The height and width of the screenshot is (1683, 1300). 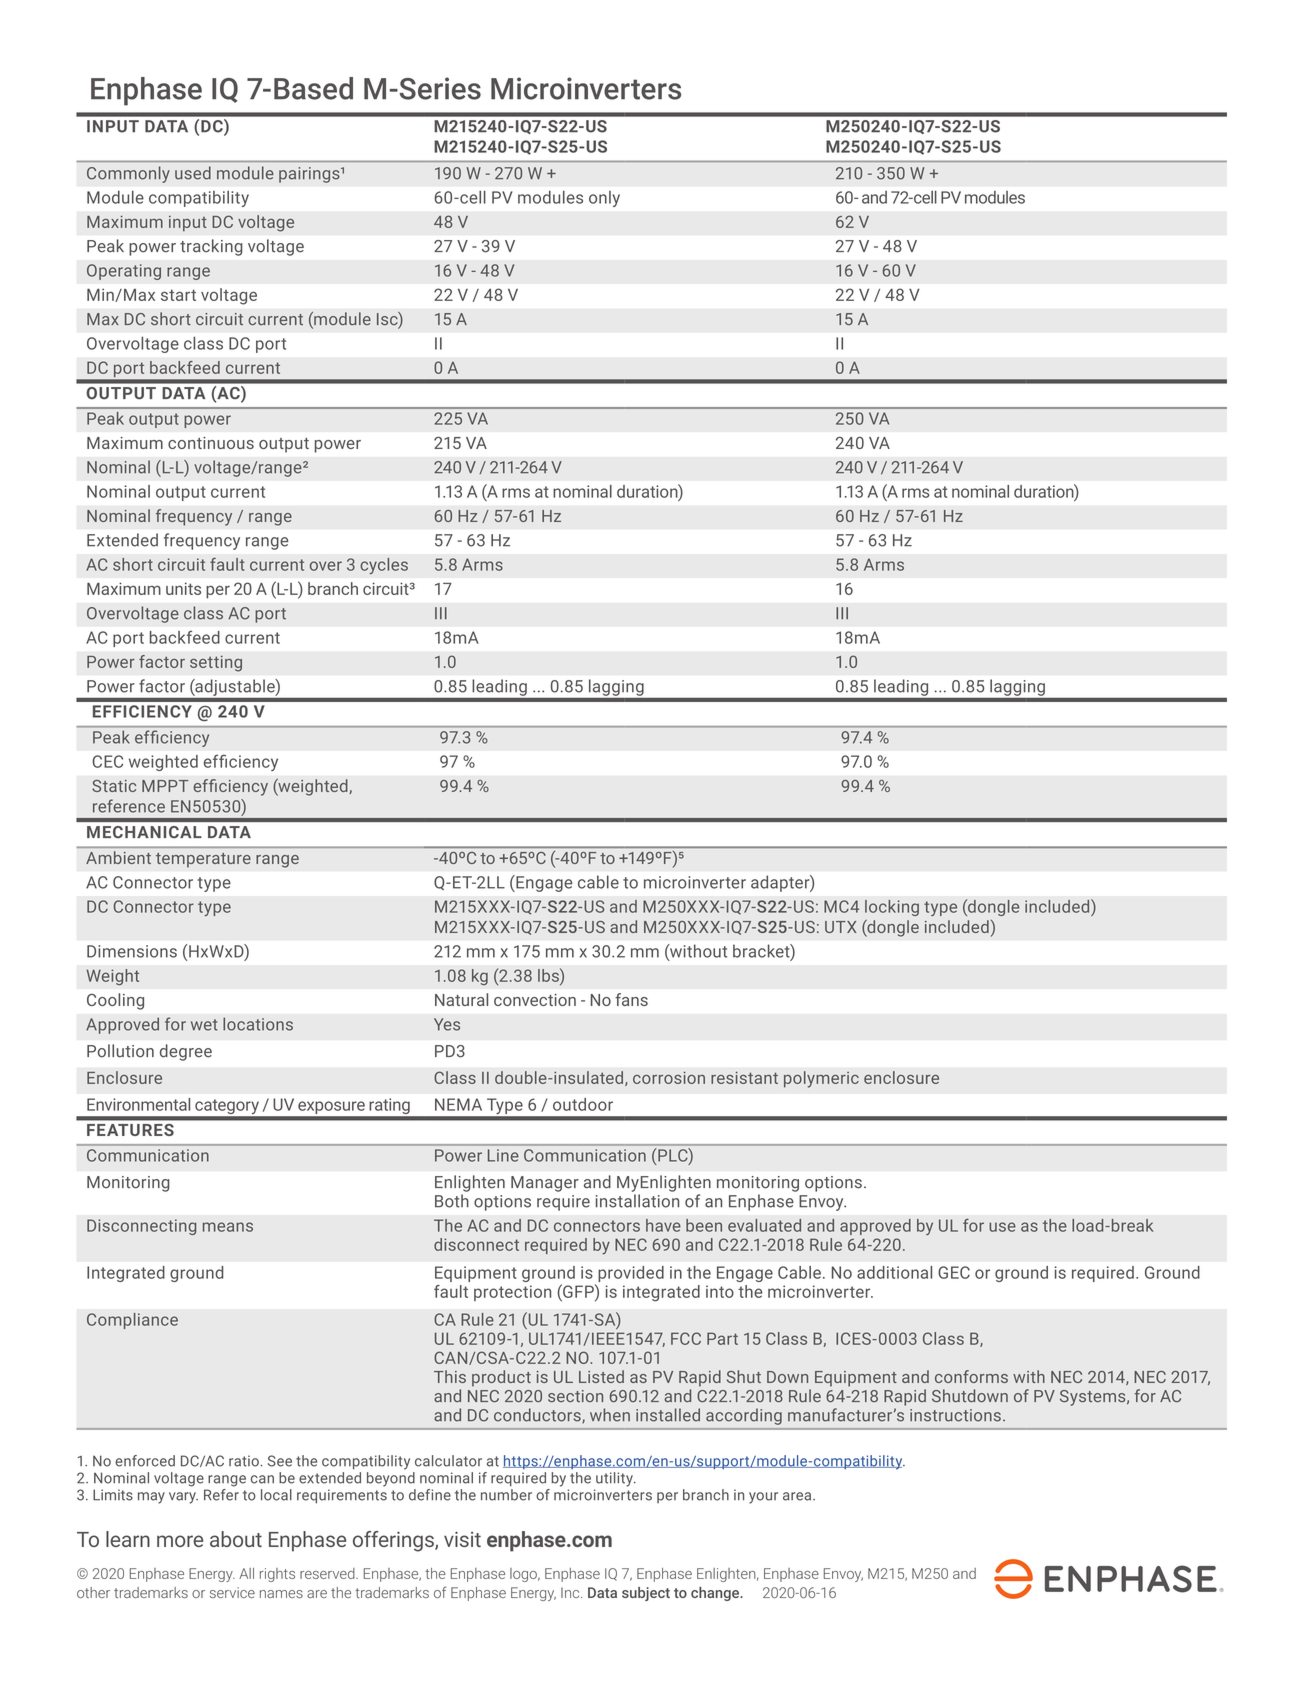 I want to click on more, so click(x=180, y=1541).
